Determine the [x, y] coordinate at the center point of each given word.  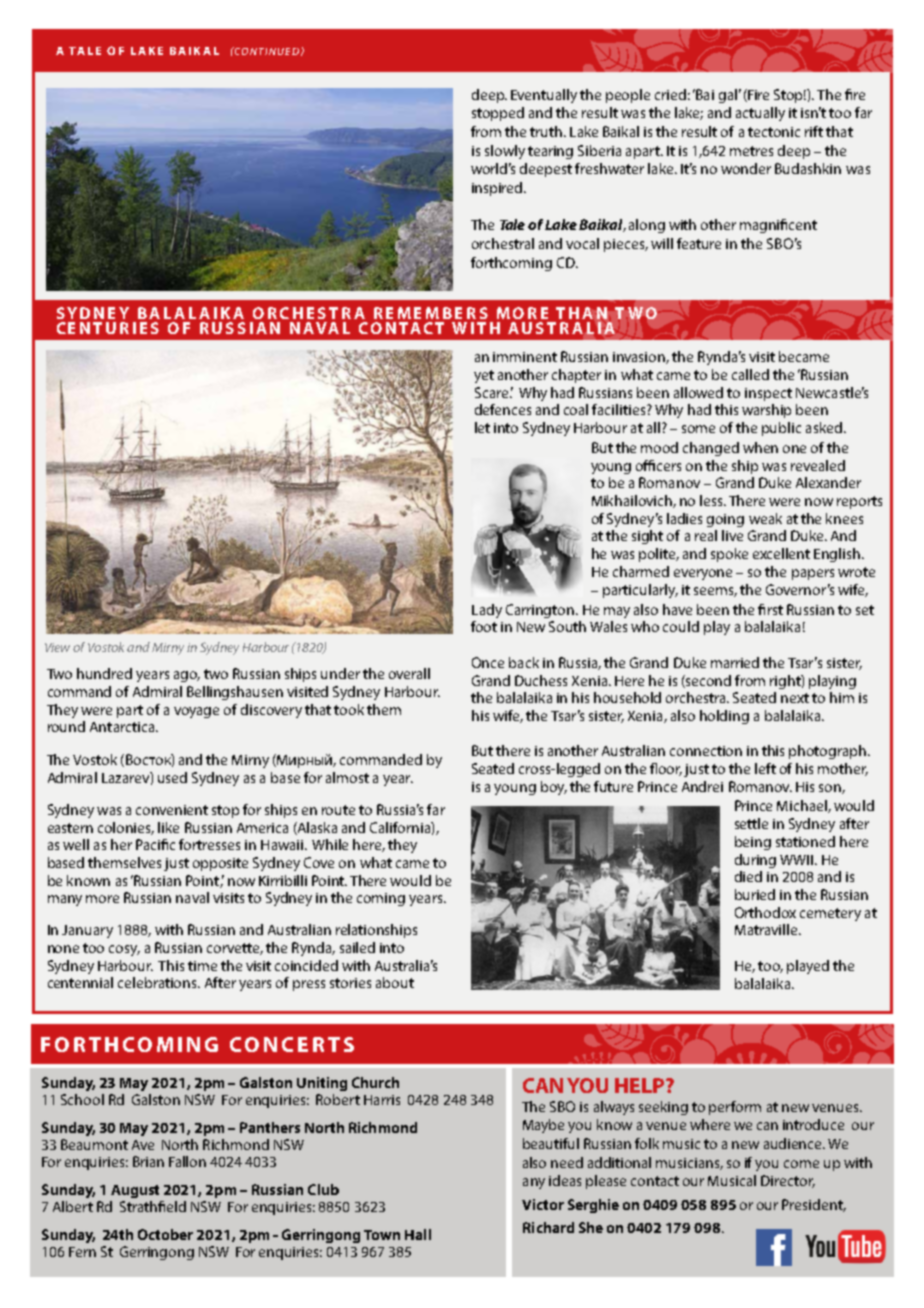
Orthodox [765, 912]
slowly [505, 152]
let [482, 427]
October [165, 1234]
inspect [768, 394]
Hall [418, 1234]
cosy [124, 950]
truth [546, 131]
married [735, 662]
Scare [493, 392]
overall [409, 673]
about [395, 982]
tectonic [774, 132]
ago [187, 676]
